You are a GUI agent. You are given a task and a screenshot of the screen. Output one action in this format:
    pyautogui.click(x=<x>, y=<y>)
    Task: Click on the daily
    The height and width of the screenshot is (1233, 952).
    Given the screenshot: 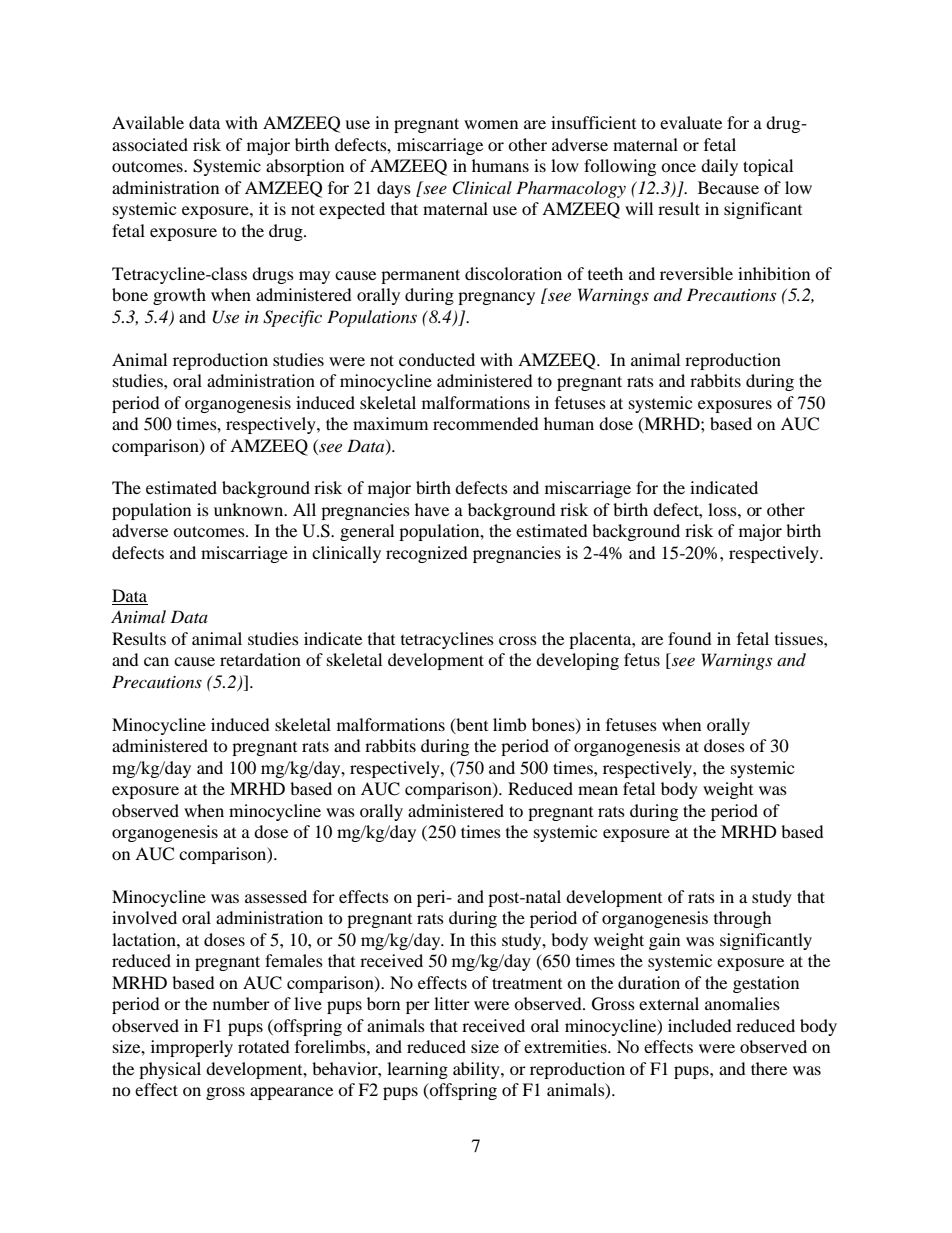 What is the action you would take?
    pyautogui.click(x=719, y=167)
